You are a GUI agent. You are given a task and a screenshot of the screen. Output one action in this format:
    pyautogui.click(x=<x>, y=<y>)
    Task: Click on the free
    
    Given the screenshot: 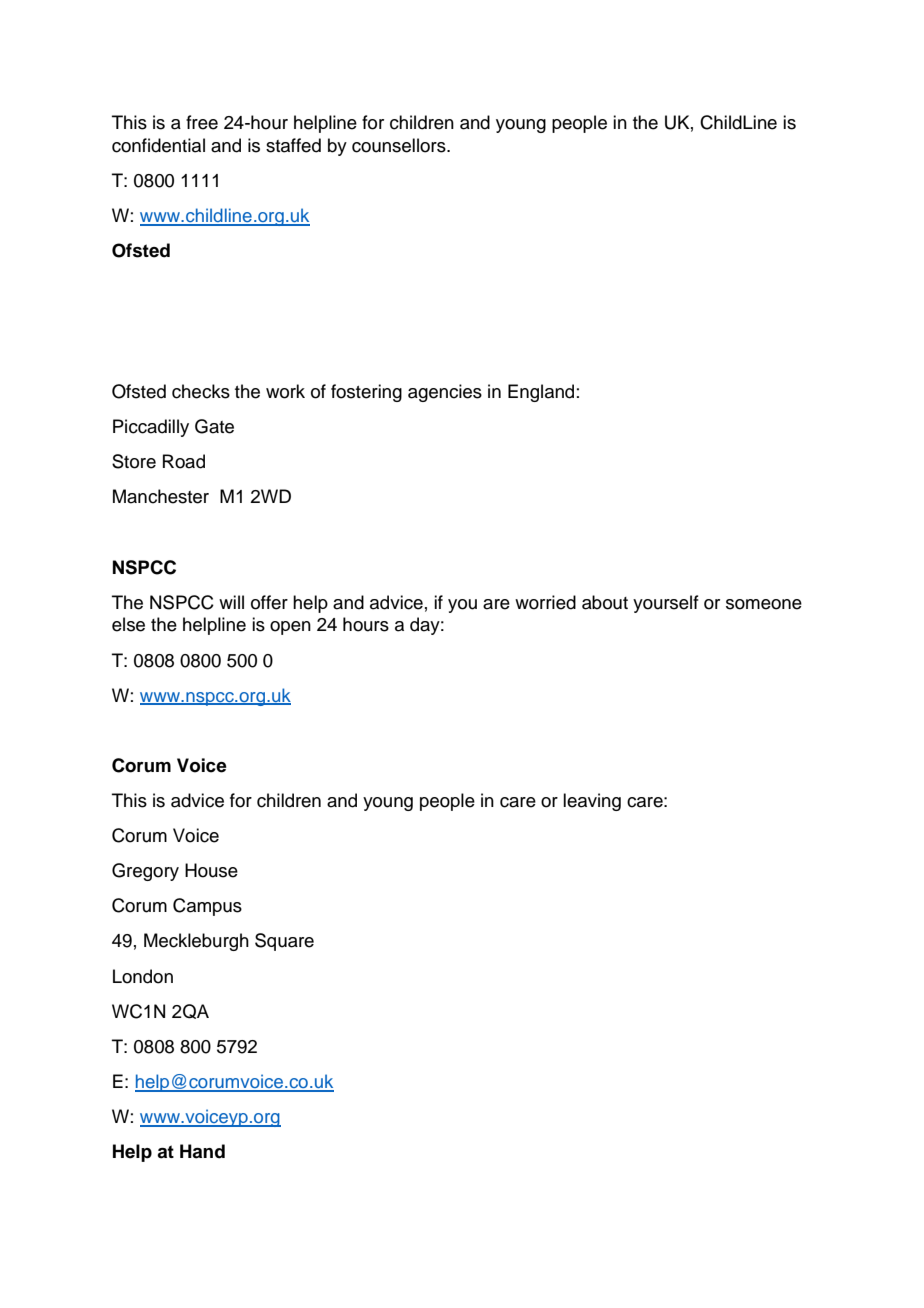 What is the action you would take?
    pyautogui.click(x=202, y=122)
